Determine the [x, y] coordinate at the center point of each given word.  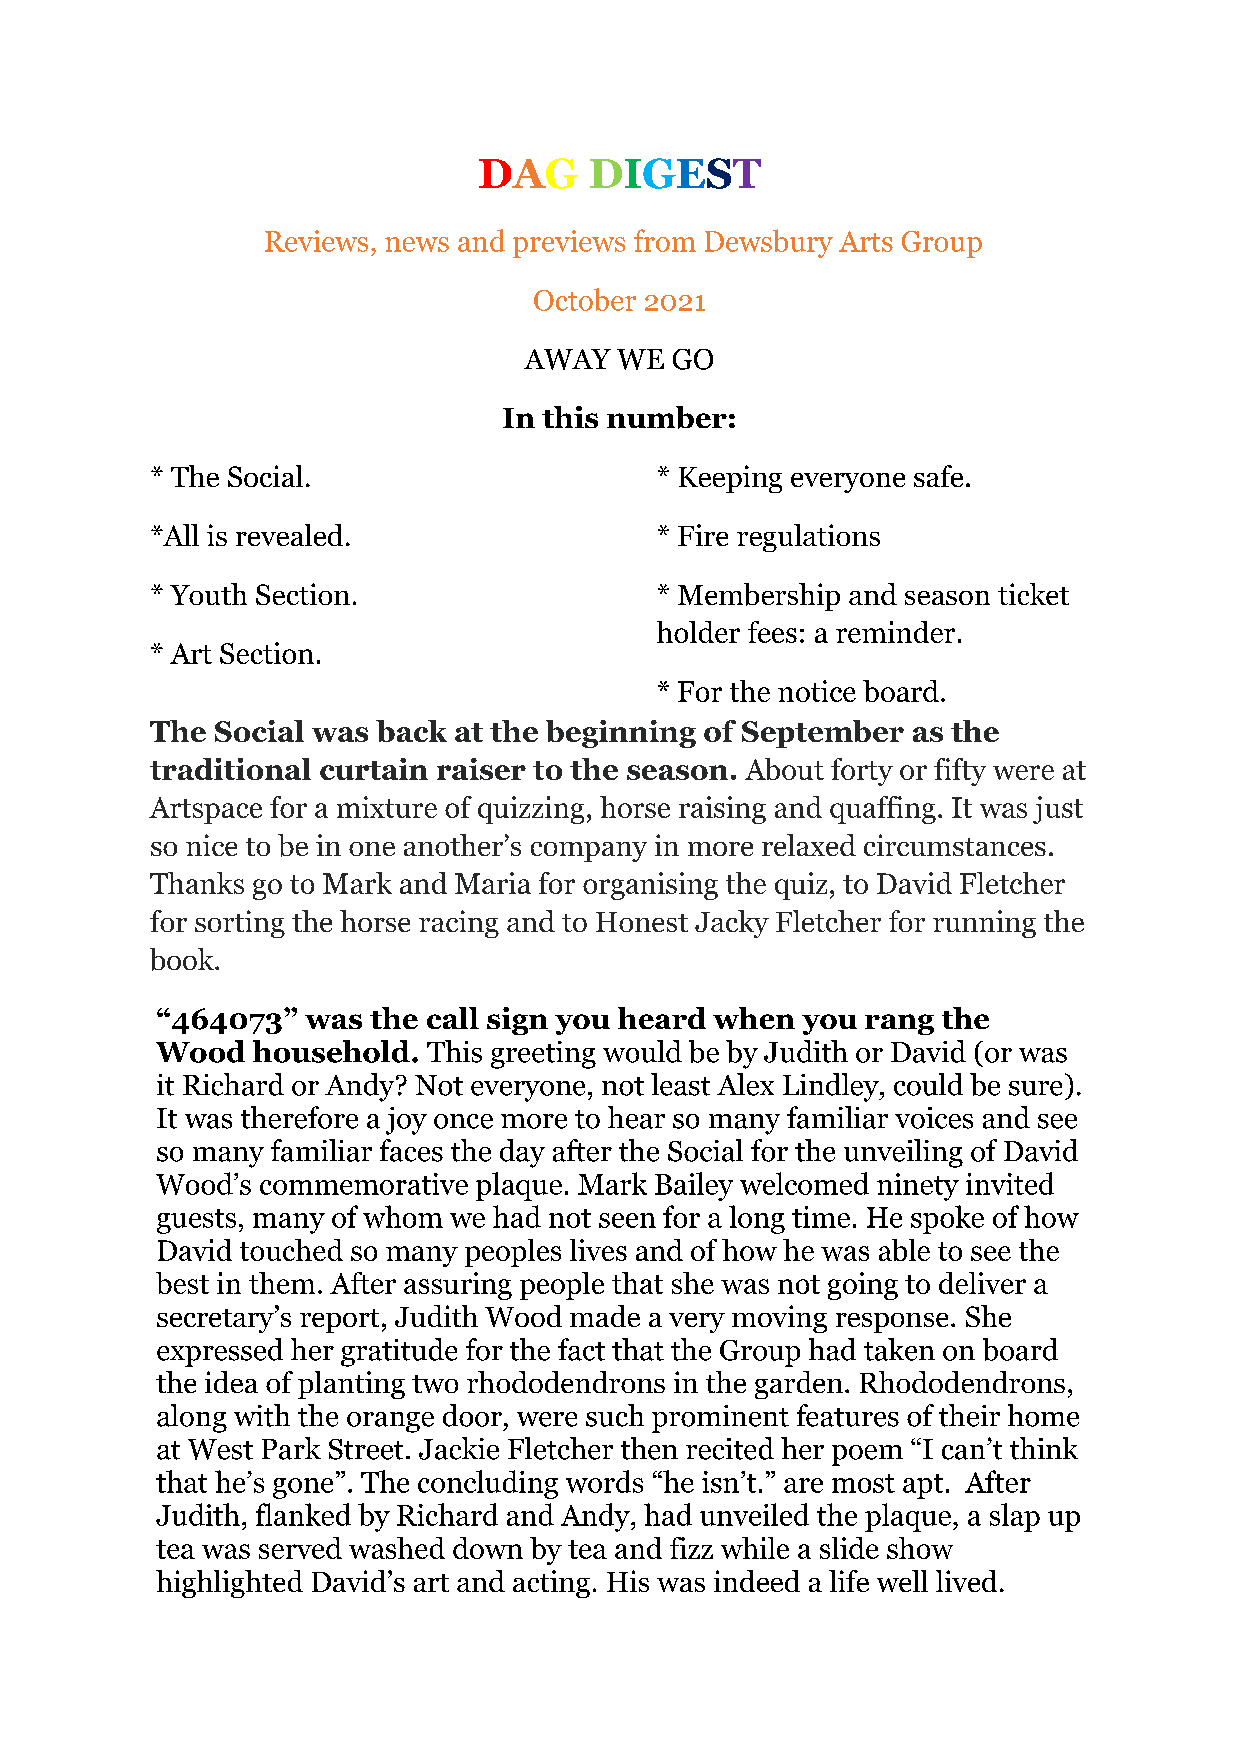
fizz [691, 1548]
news [417, 244]
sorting [240, 924]
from [665, 240]
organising [650, 886]
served [300, 1548]
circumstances [955, 845]
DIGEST [675, 173]
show [920, 1548]
